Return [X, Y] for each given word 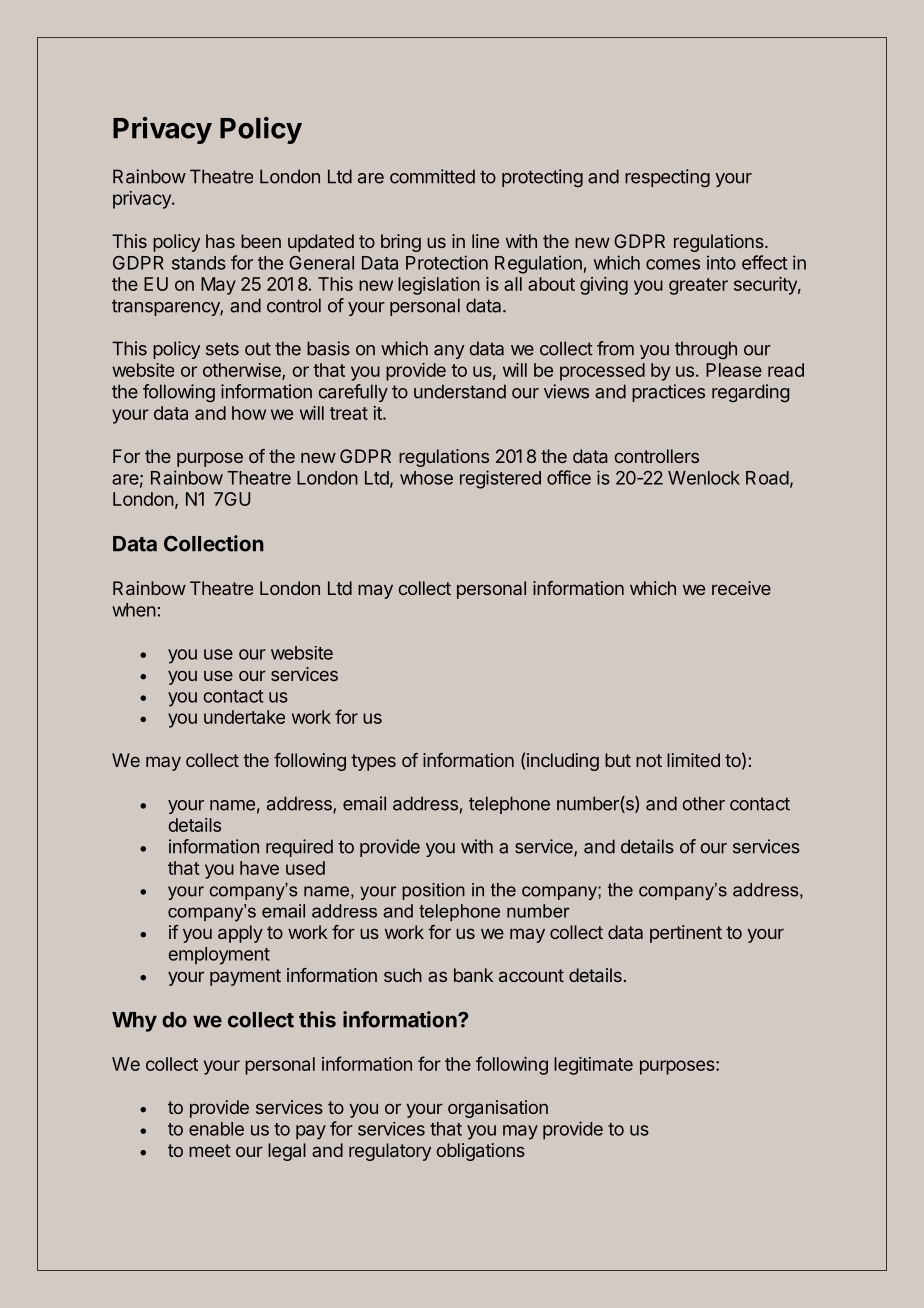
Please [734, 370]
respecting [667, 178]
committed [432, 176]
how [249, 413]
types [373, 762]
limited [693, 760]
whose [426, 478]
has [220, 241]
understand [460, 391]
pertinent [686, 934]
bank [473, 975]
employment [219, 956]
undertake [244, 717]
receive [741, 588]
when [134, 610]
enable [216, 1129]
